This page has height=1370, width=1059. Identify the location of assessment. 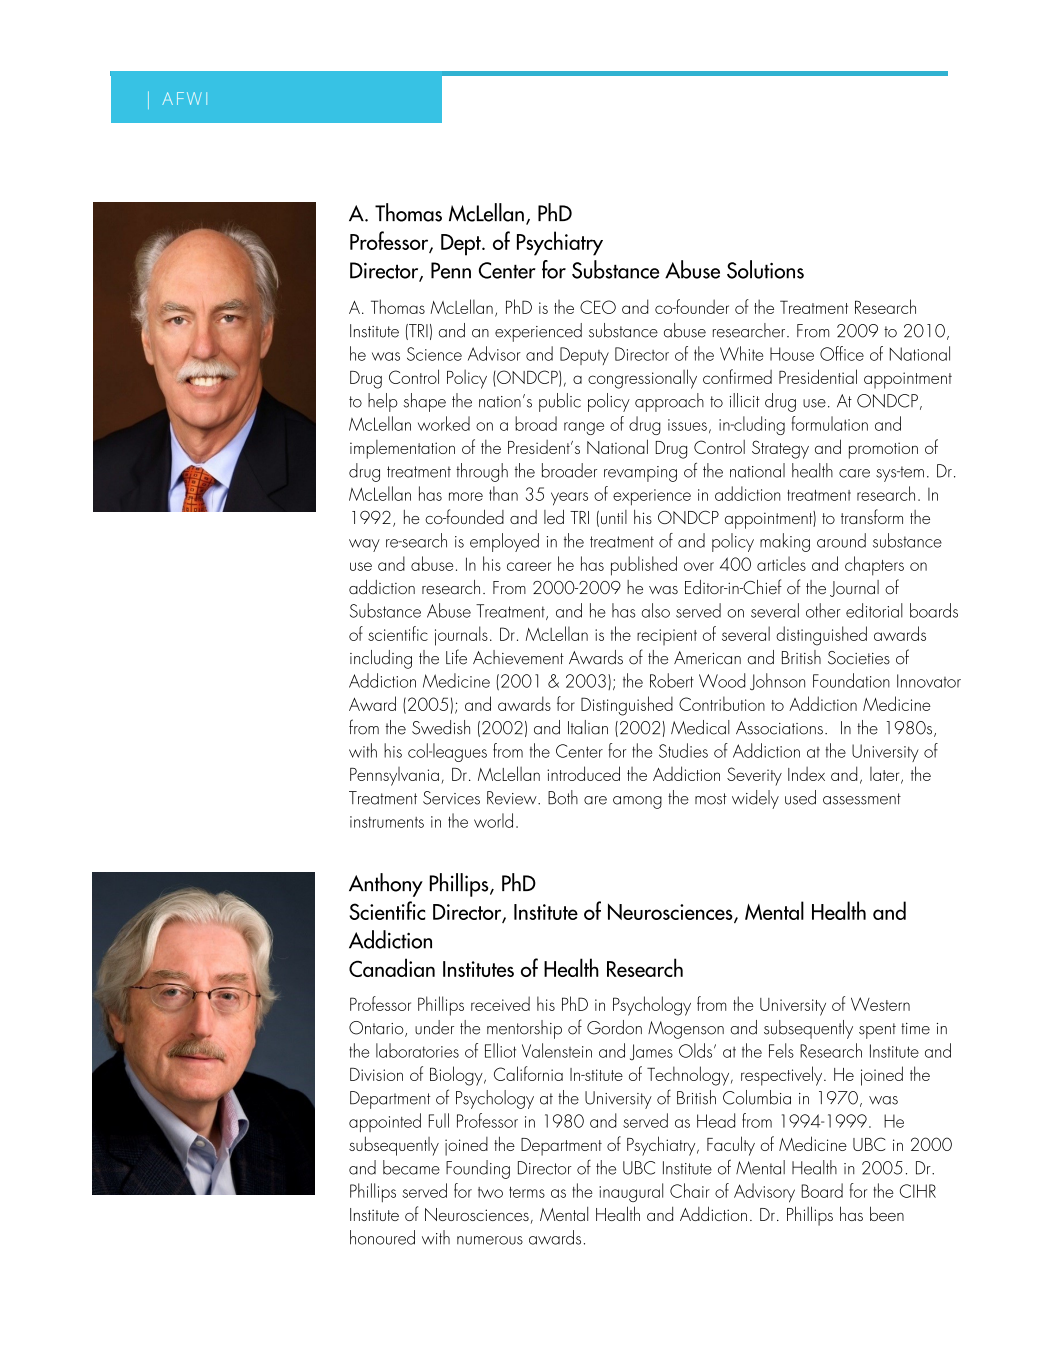
(862, 799).
